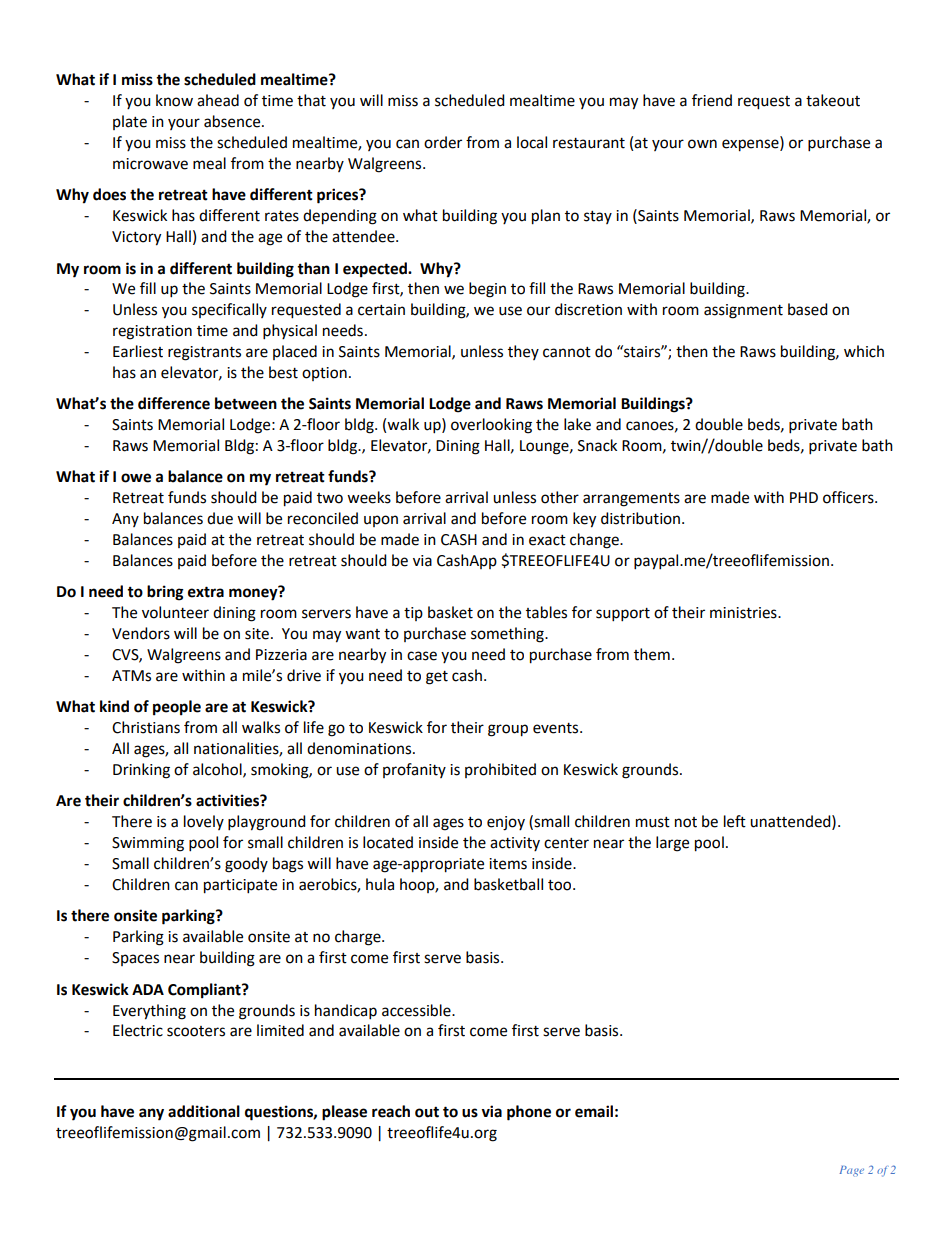  I want to click on phone, so click(529, 1113).
